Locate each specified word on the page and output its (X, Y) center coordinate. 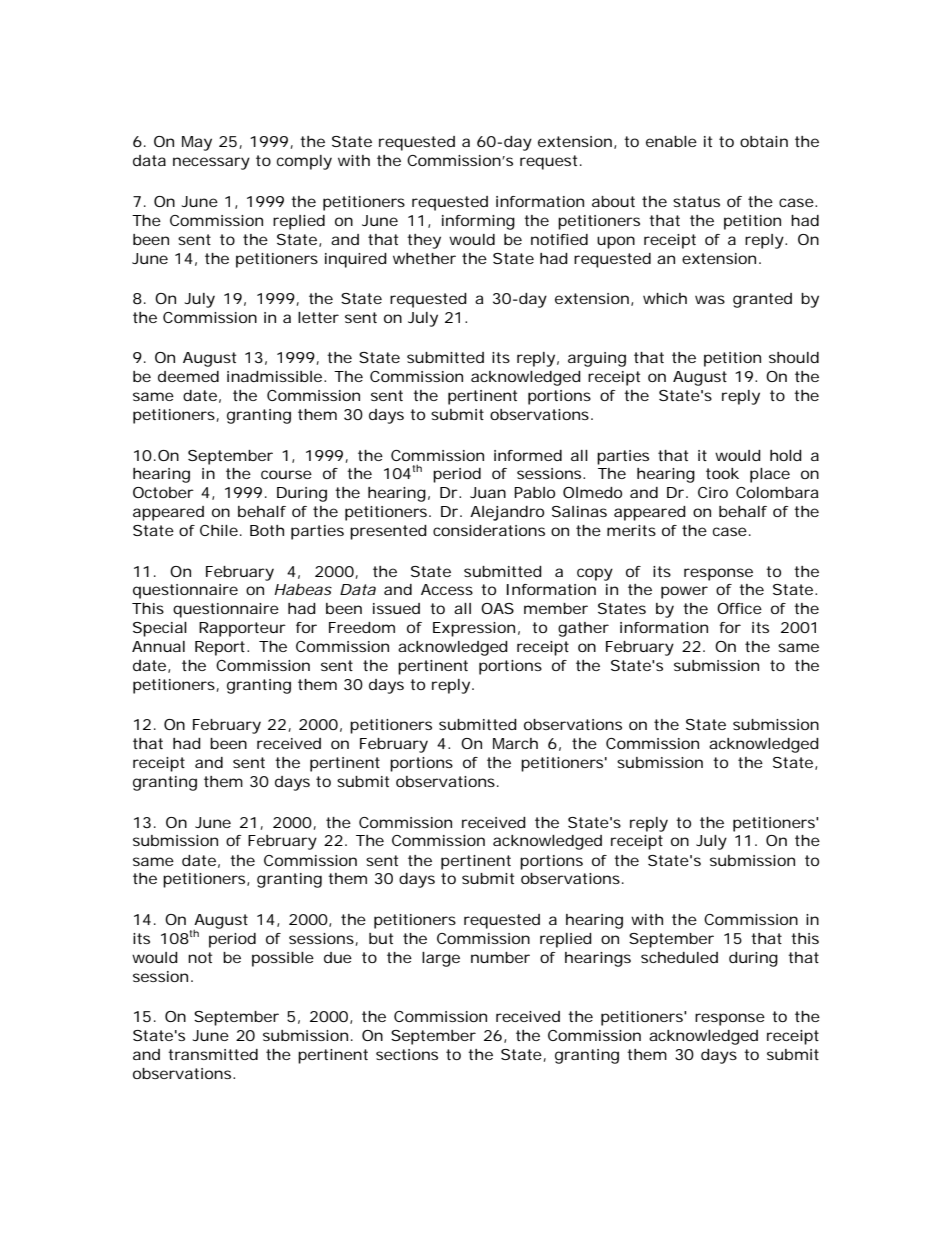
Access (447, 589)
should (794, 357)
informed (528, 455)
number (500, 957)
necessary (211, 163)
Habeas (303, 589)
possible (283, 959)
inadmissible (274, 376)
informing (478, 222)
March (515, 743)
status (696, 201)
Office (739, 608)
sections (407, 1054)
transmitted (213, 1054)
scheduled (679, 957)
